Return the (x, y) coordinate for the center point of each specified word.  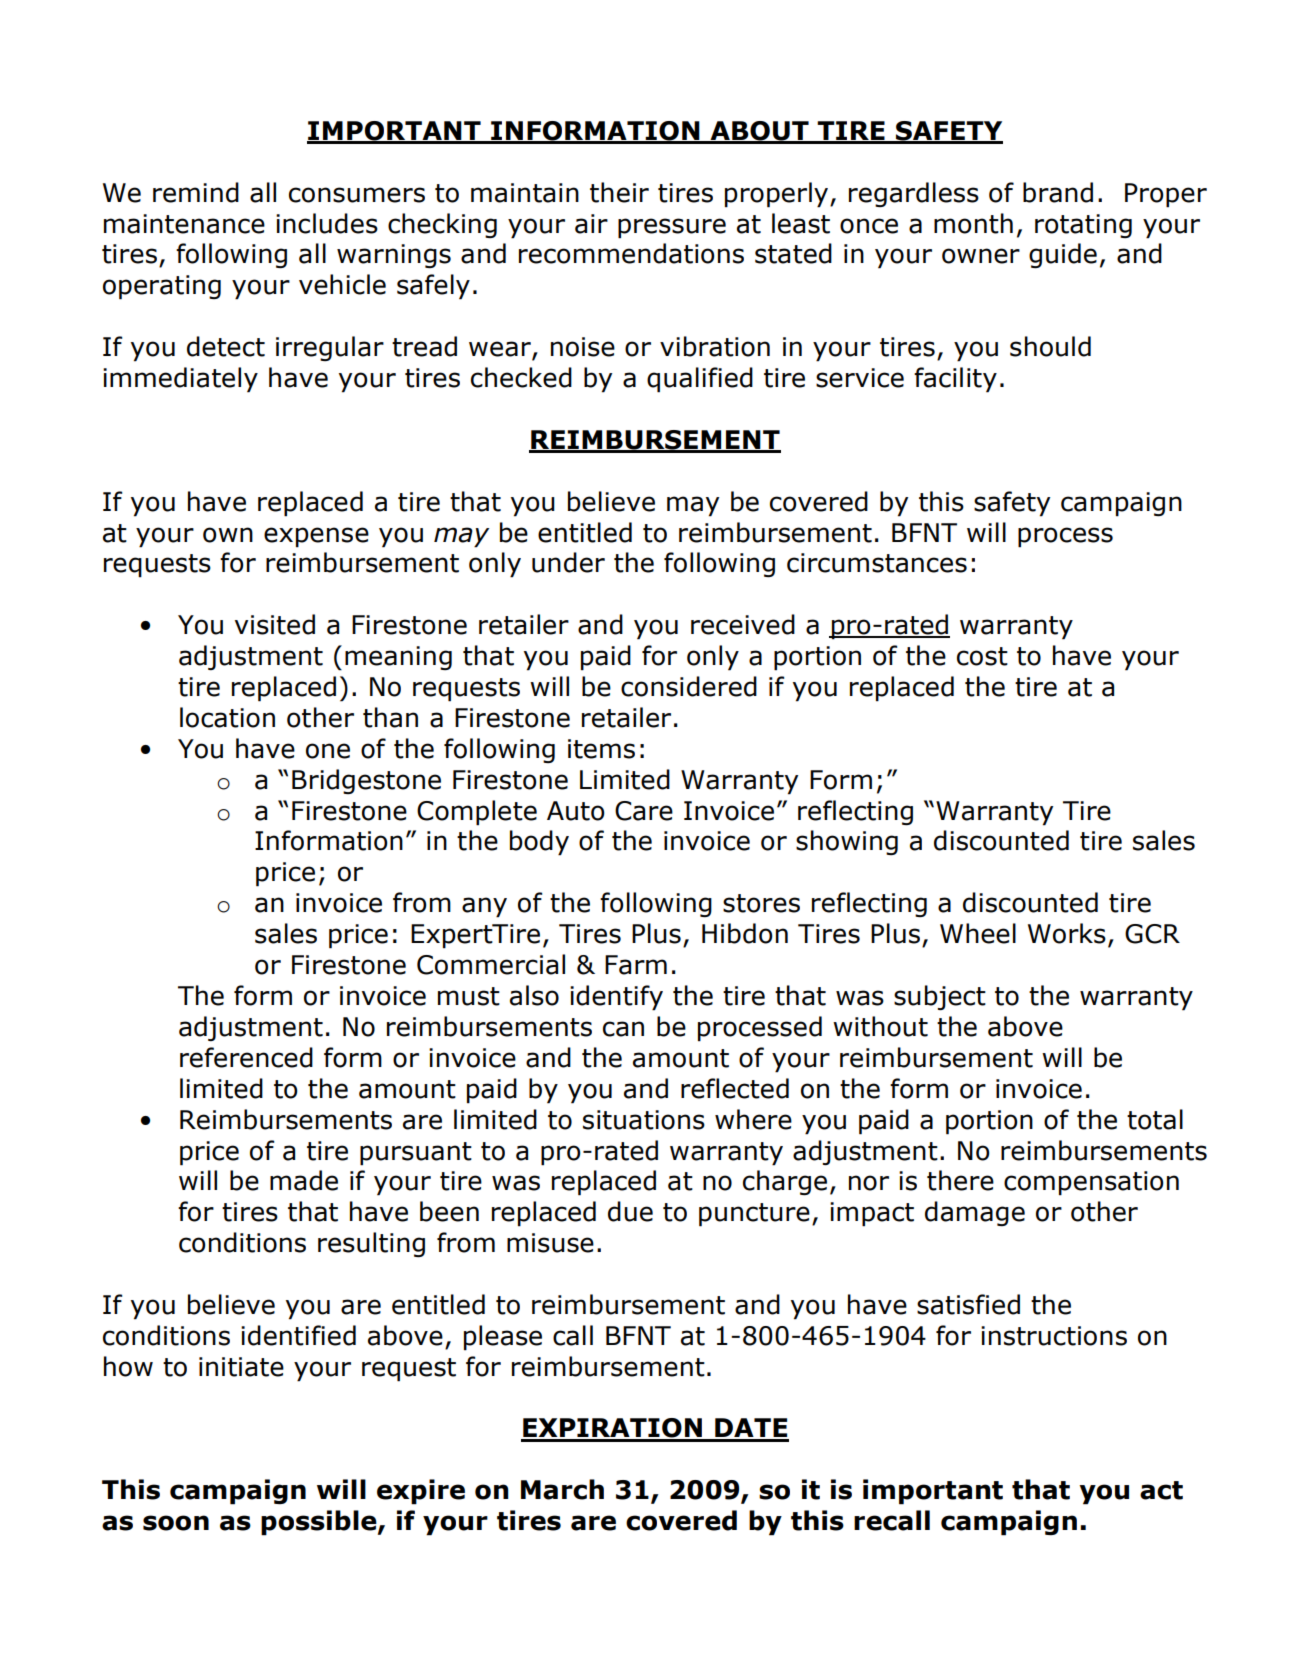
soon (176, 1523)
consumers (357, 195)
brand (1058, 192)
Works (1067, 933)
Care (644, 811)
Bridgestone (366, 781)
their (619, 192)
